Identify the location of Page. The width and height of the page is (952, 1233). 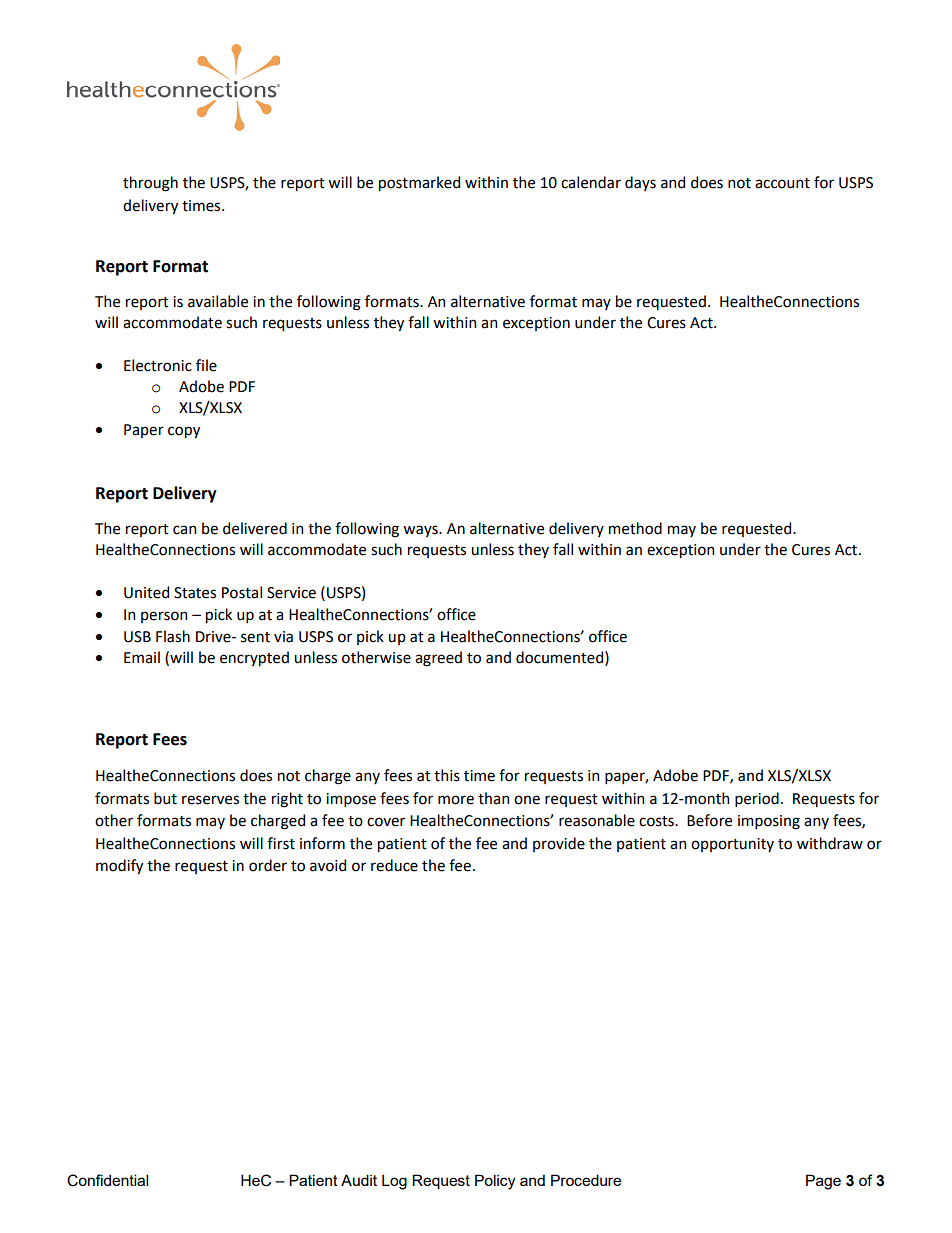
(823, 1182).
